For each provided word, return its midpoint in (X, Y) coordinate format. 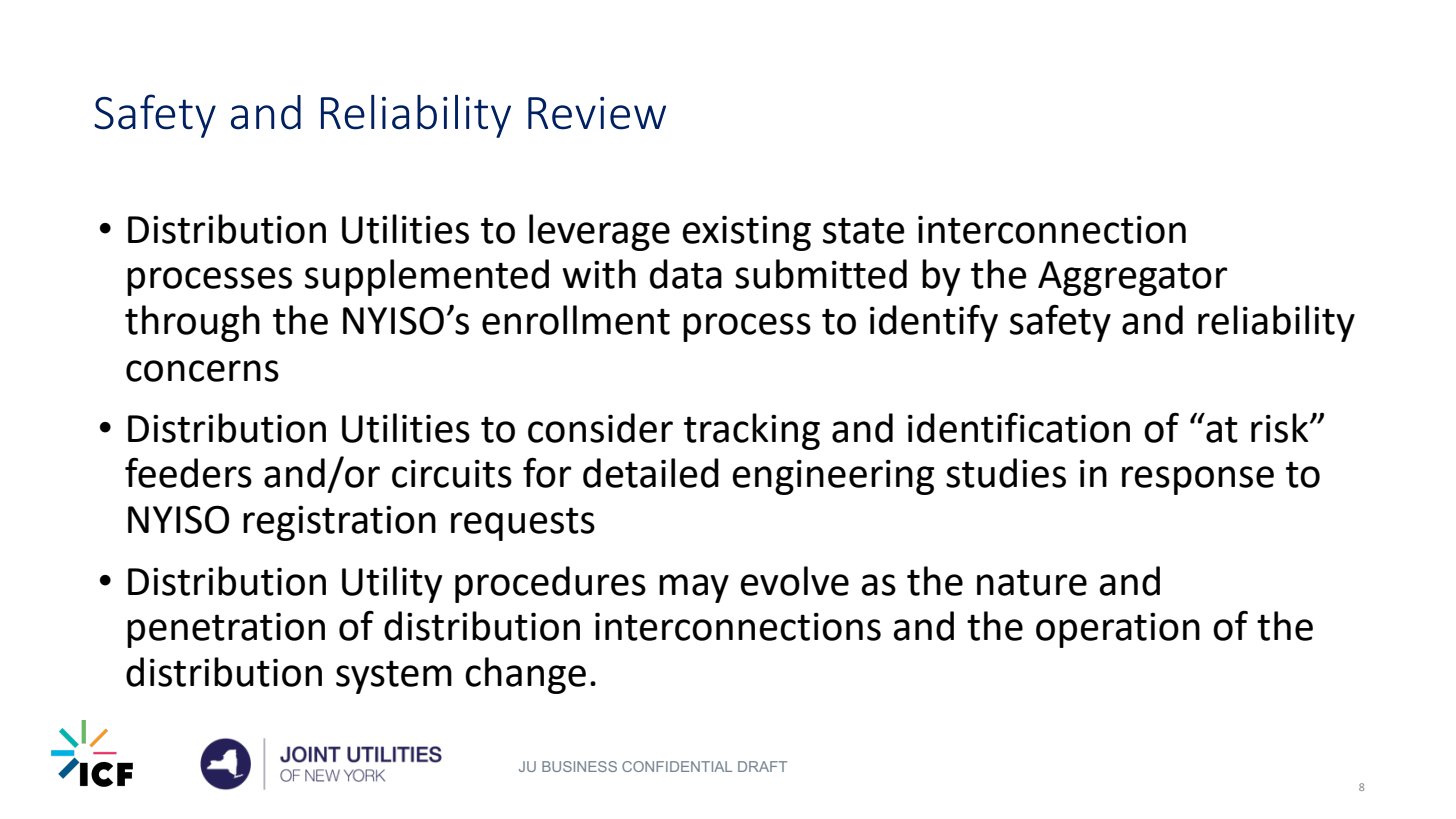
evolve (794, 581)
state (864, 230)
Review (597, 113)
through (192, 323)
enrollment (576, 320)
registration (339, 523)
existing (746, 233)
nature (1032, 582)
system (394, 677)
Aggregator (1133, 278)
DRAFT (762, 766)
